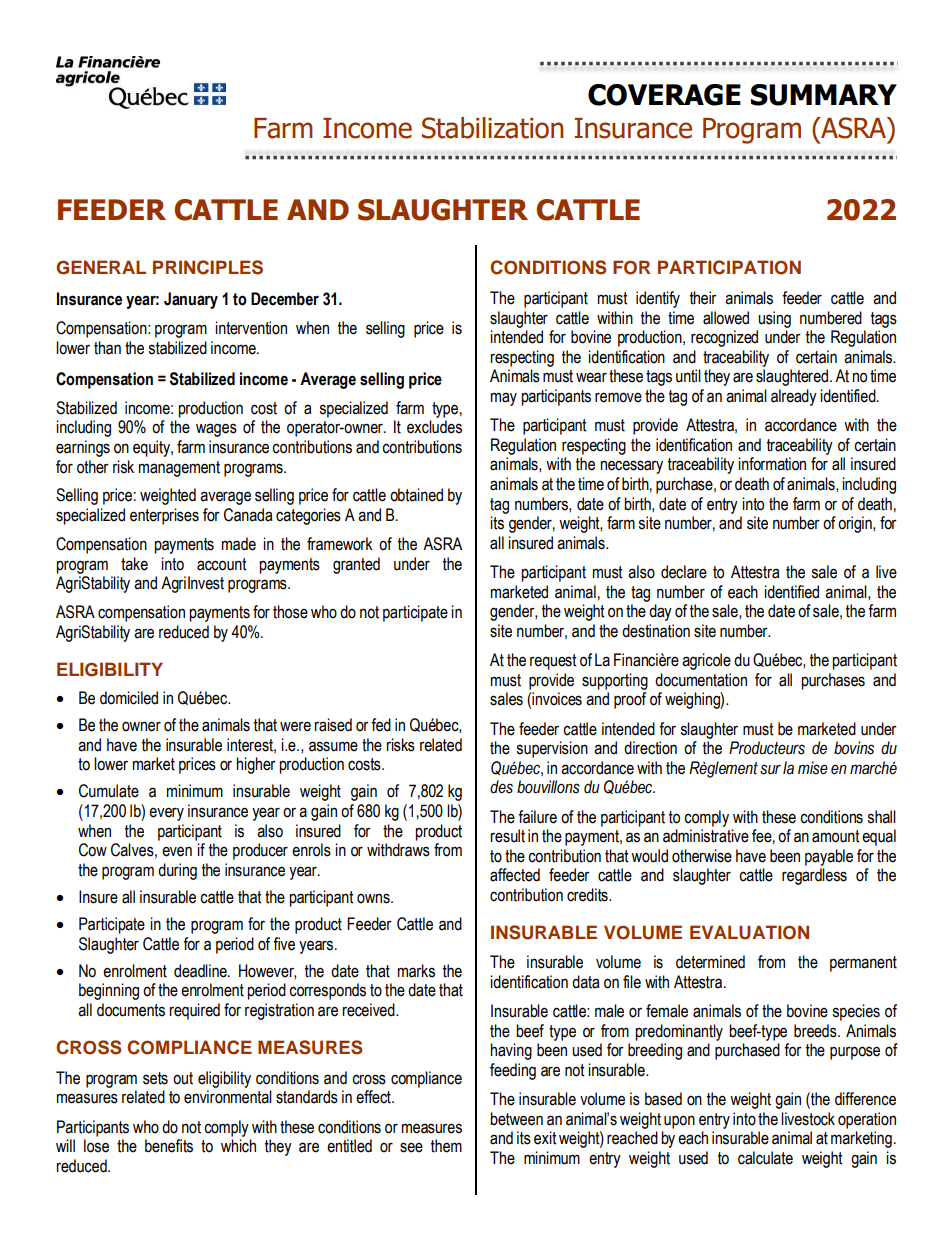 Image resolution: width=952 pixels, height=1233 pixels. I want to click on calculate, so click(765, 1158).
